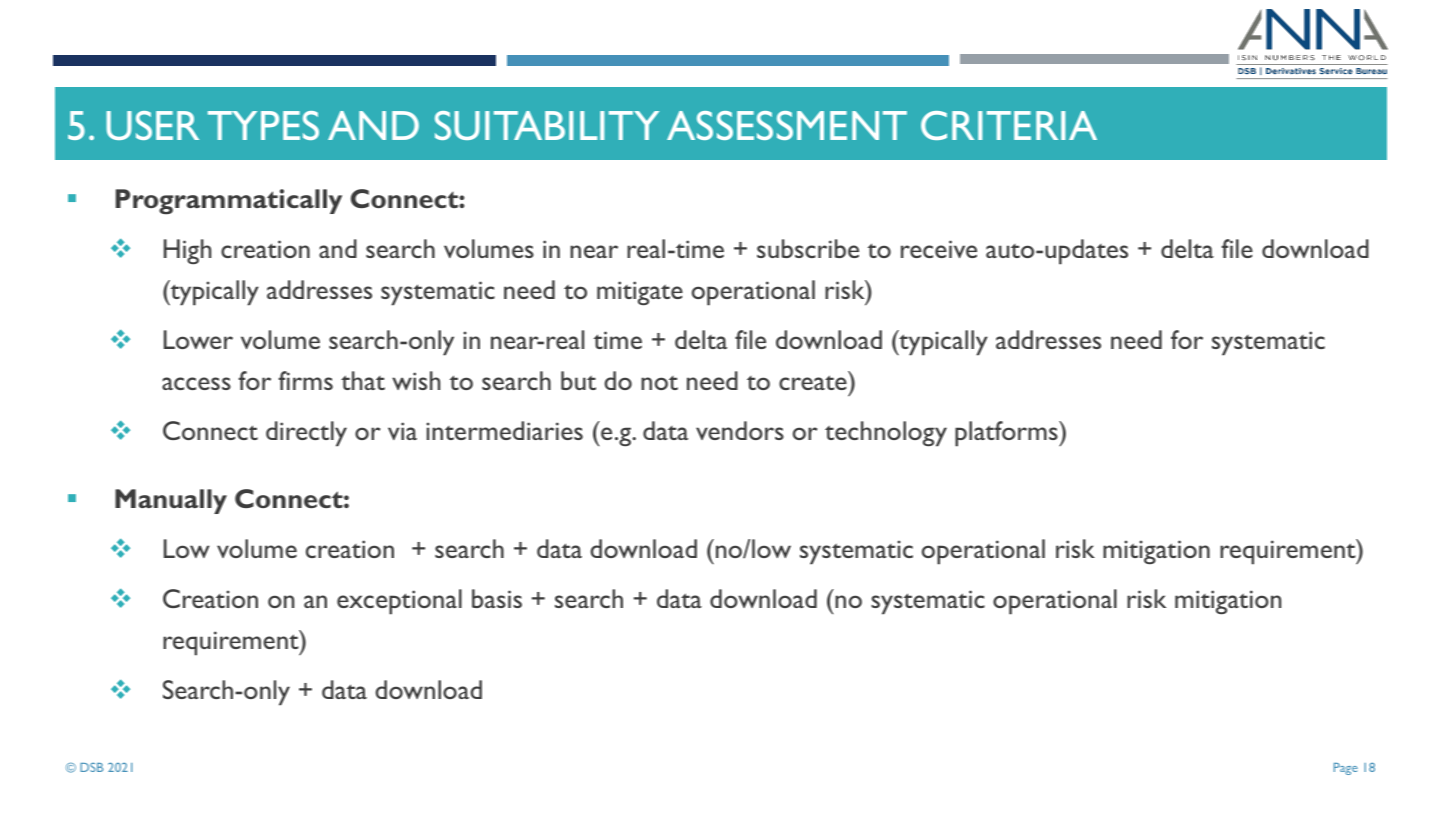 Image resolution: width=1456 pixels, height=819 pixels. What do you see at coordinates (1009, 125) in the screenshot?
I see `CRITERIA` at bounding box center [1009, 125].
